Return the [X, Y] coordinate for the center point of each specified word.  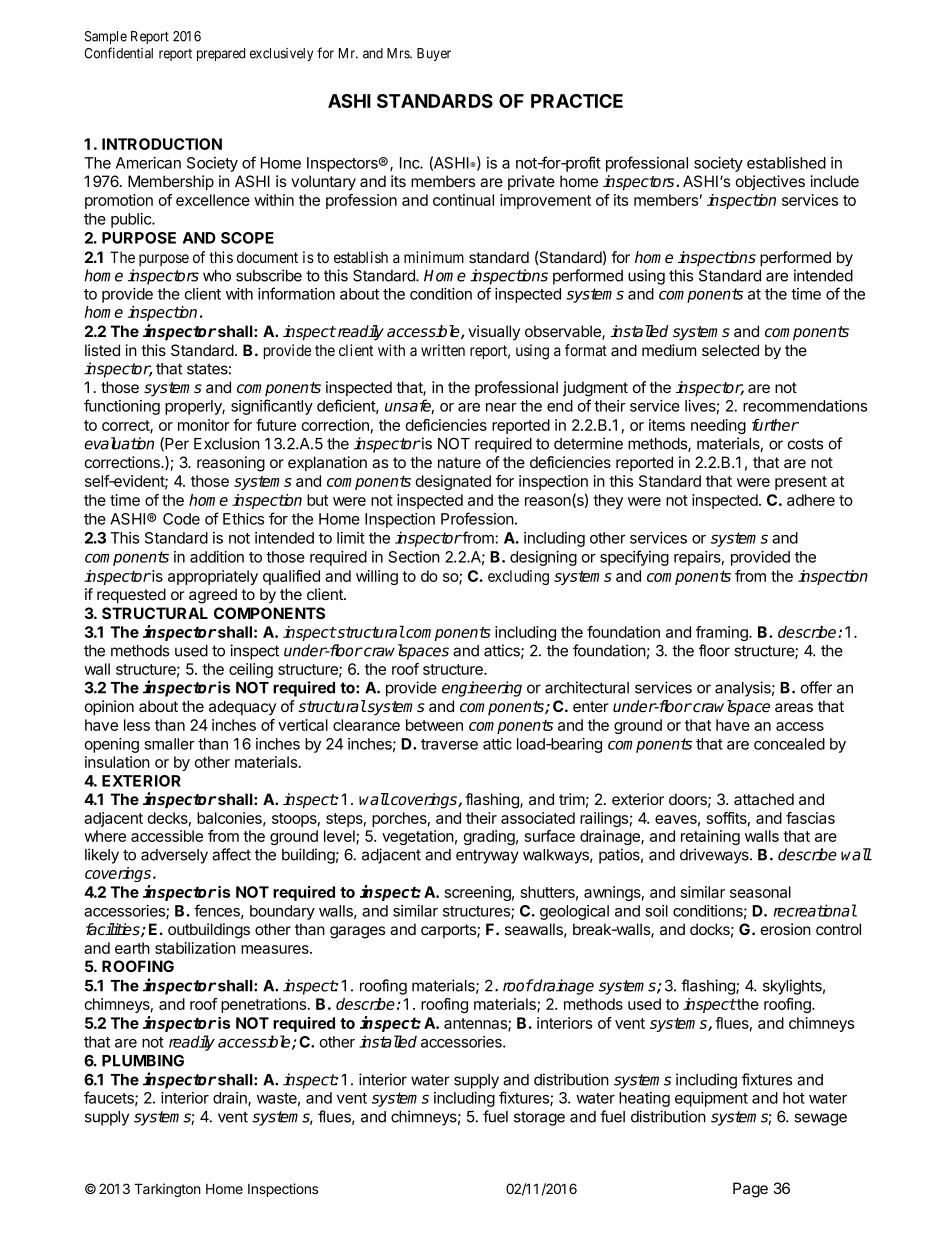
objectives [770, 182]
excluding [518, 577]
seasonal [760, 892]
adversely [174, 856]
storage [539, 1118]
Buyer [434, 54]
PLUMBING [143, 1060]
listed [102, 350]
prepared [221, 54]
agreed [213, 596]
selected [730, 350]
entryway [487, 856]
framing [723, 633]
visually [494, 332]
